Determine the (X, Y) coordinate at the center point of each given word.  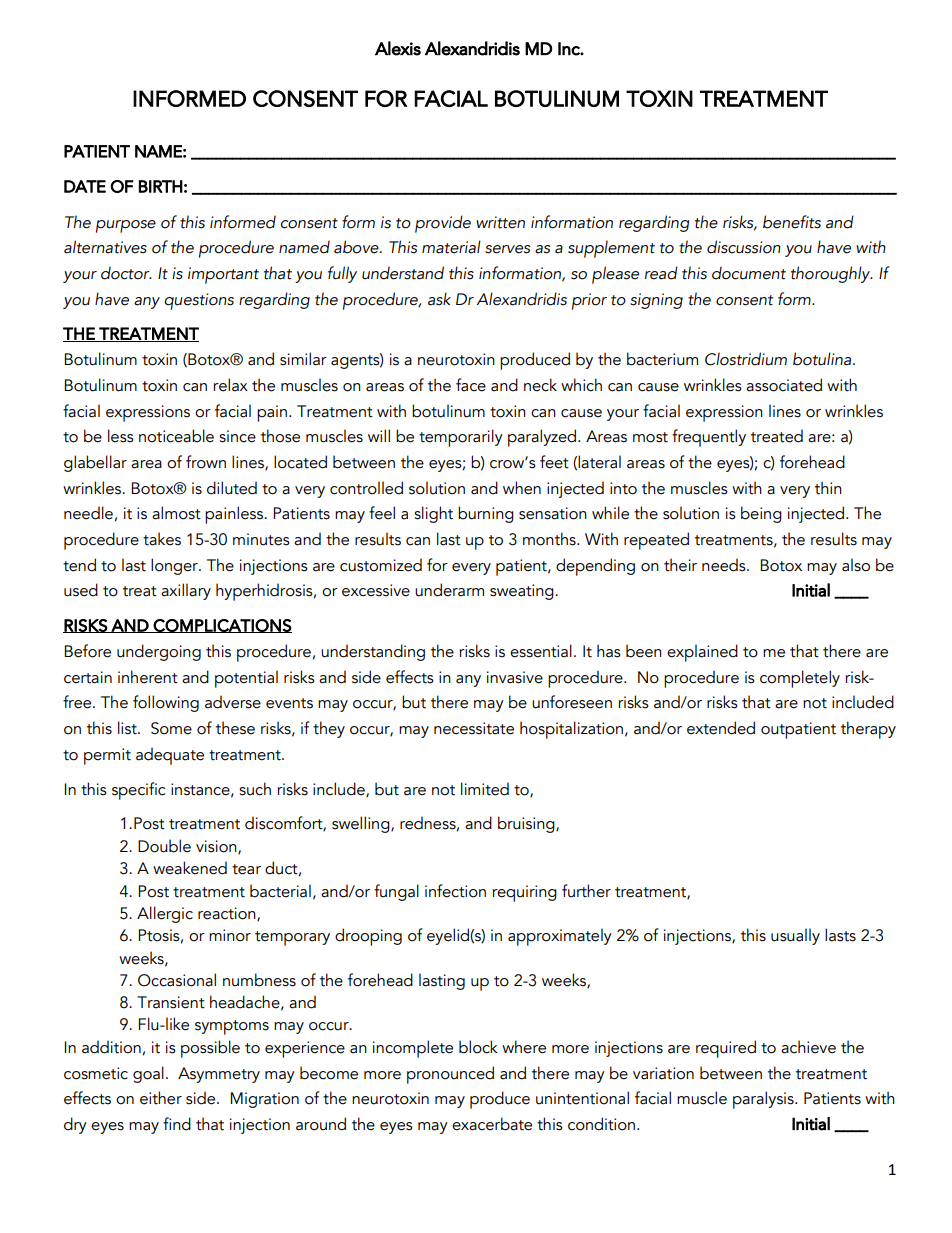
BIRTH (161, 186)
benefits (792, 222)
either (161, 1098)
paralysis (764, 1100)
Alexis (398, 48)
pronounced (450, 1075)
